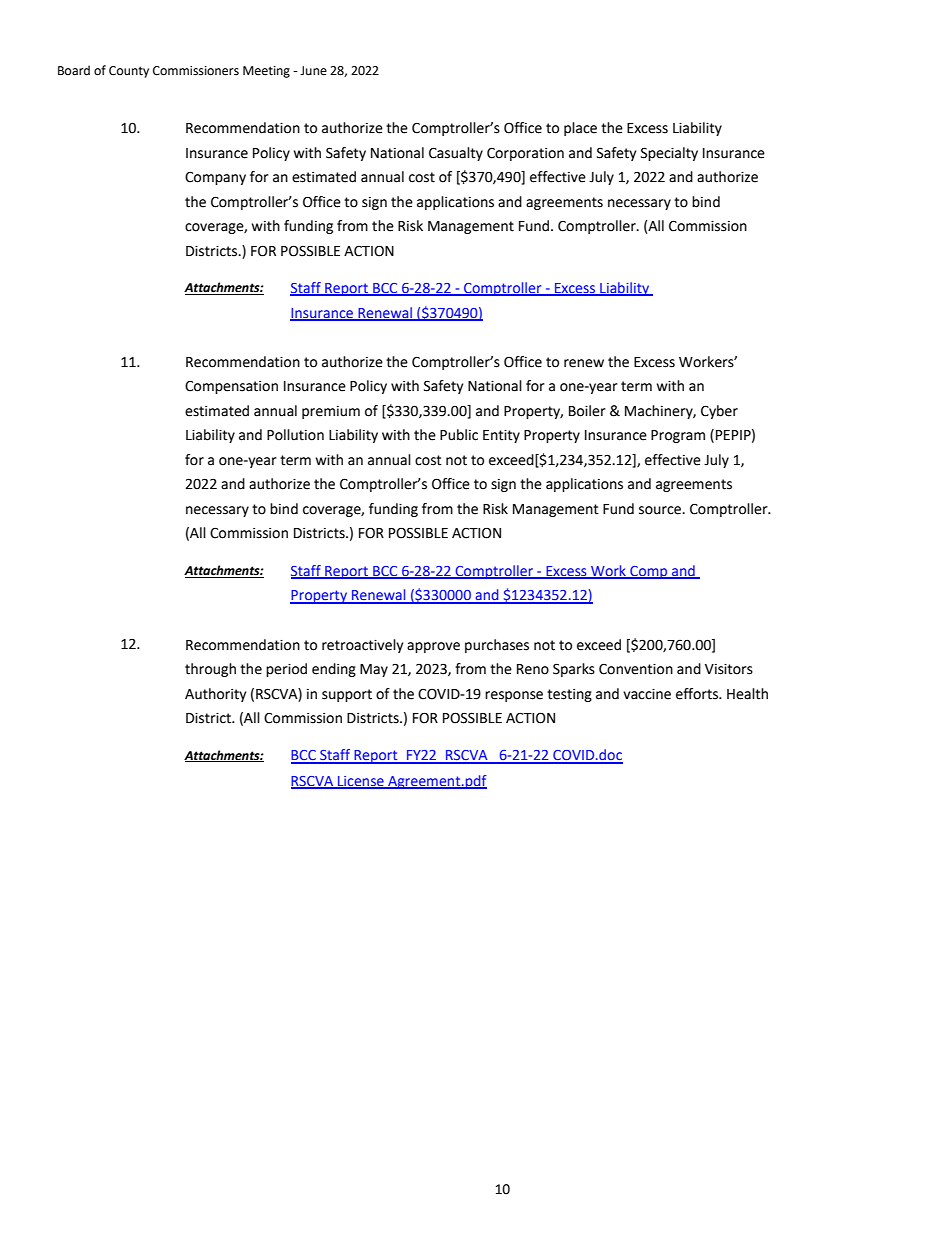  I want to click on June, so click(313, 71).
